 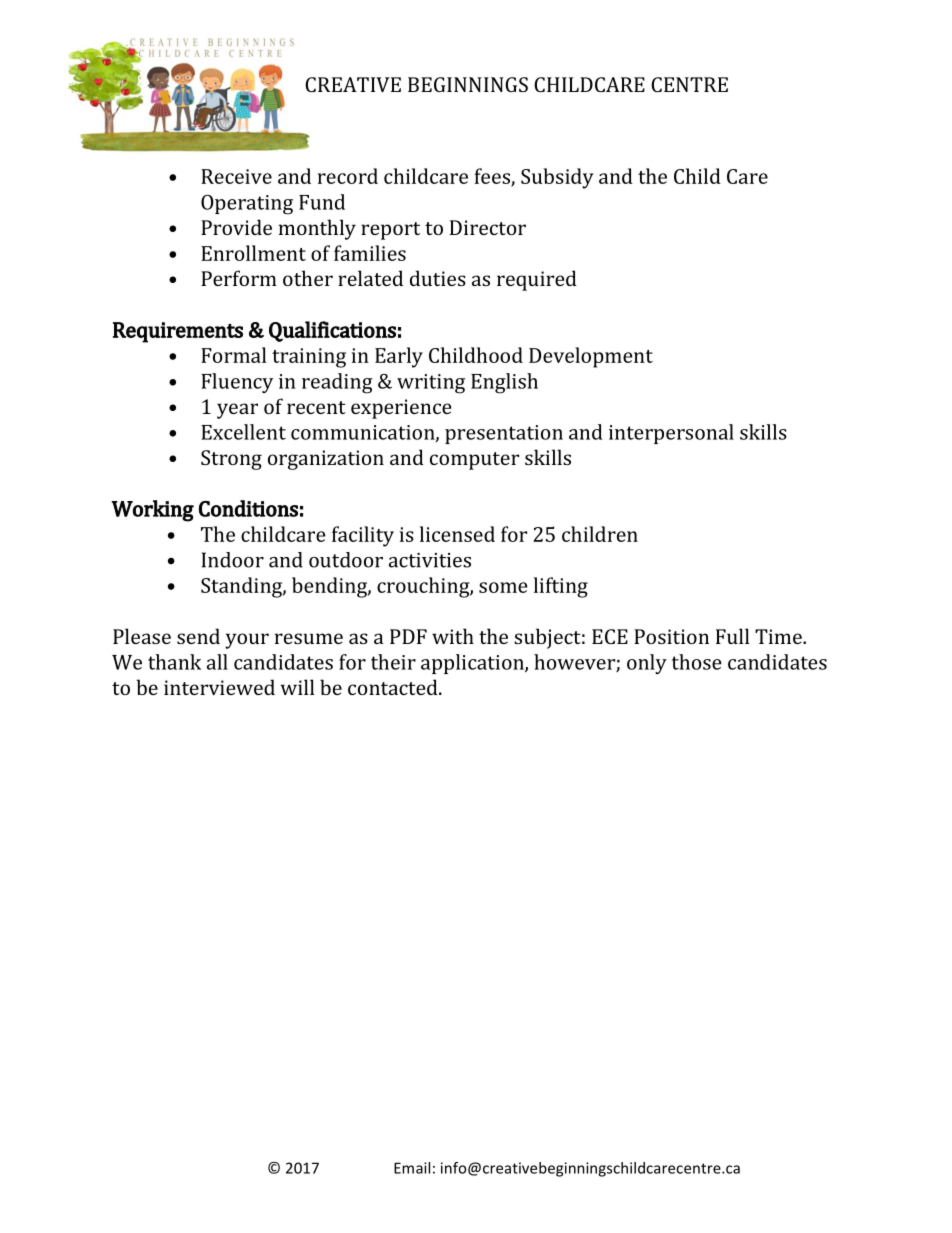 What do you see at coordinates (233, 560) in the document?
I see `Indoor` at bounding box center [233, 560].
